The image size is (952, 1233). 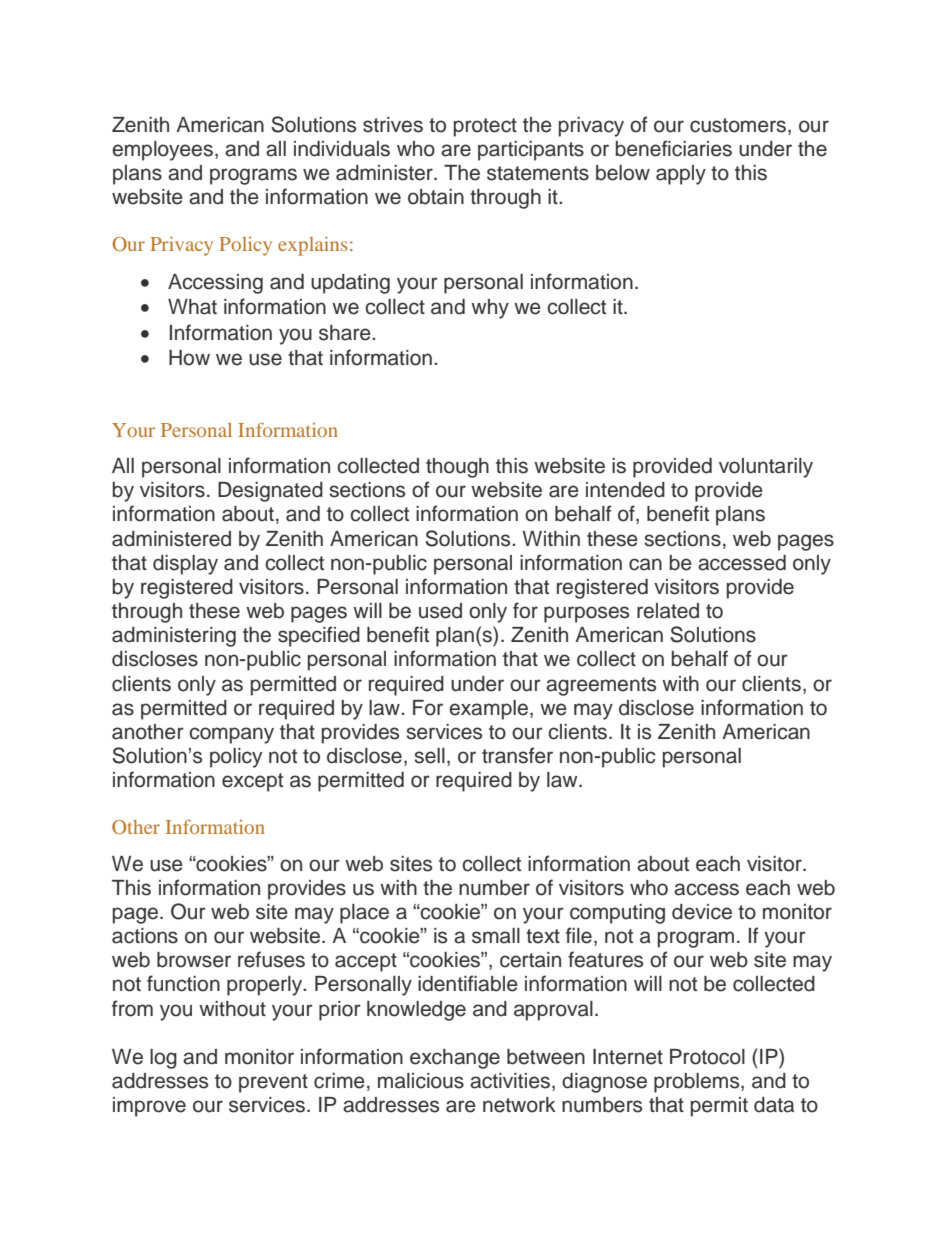 I want to click on though, so click(x=457, y=468).
